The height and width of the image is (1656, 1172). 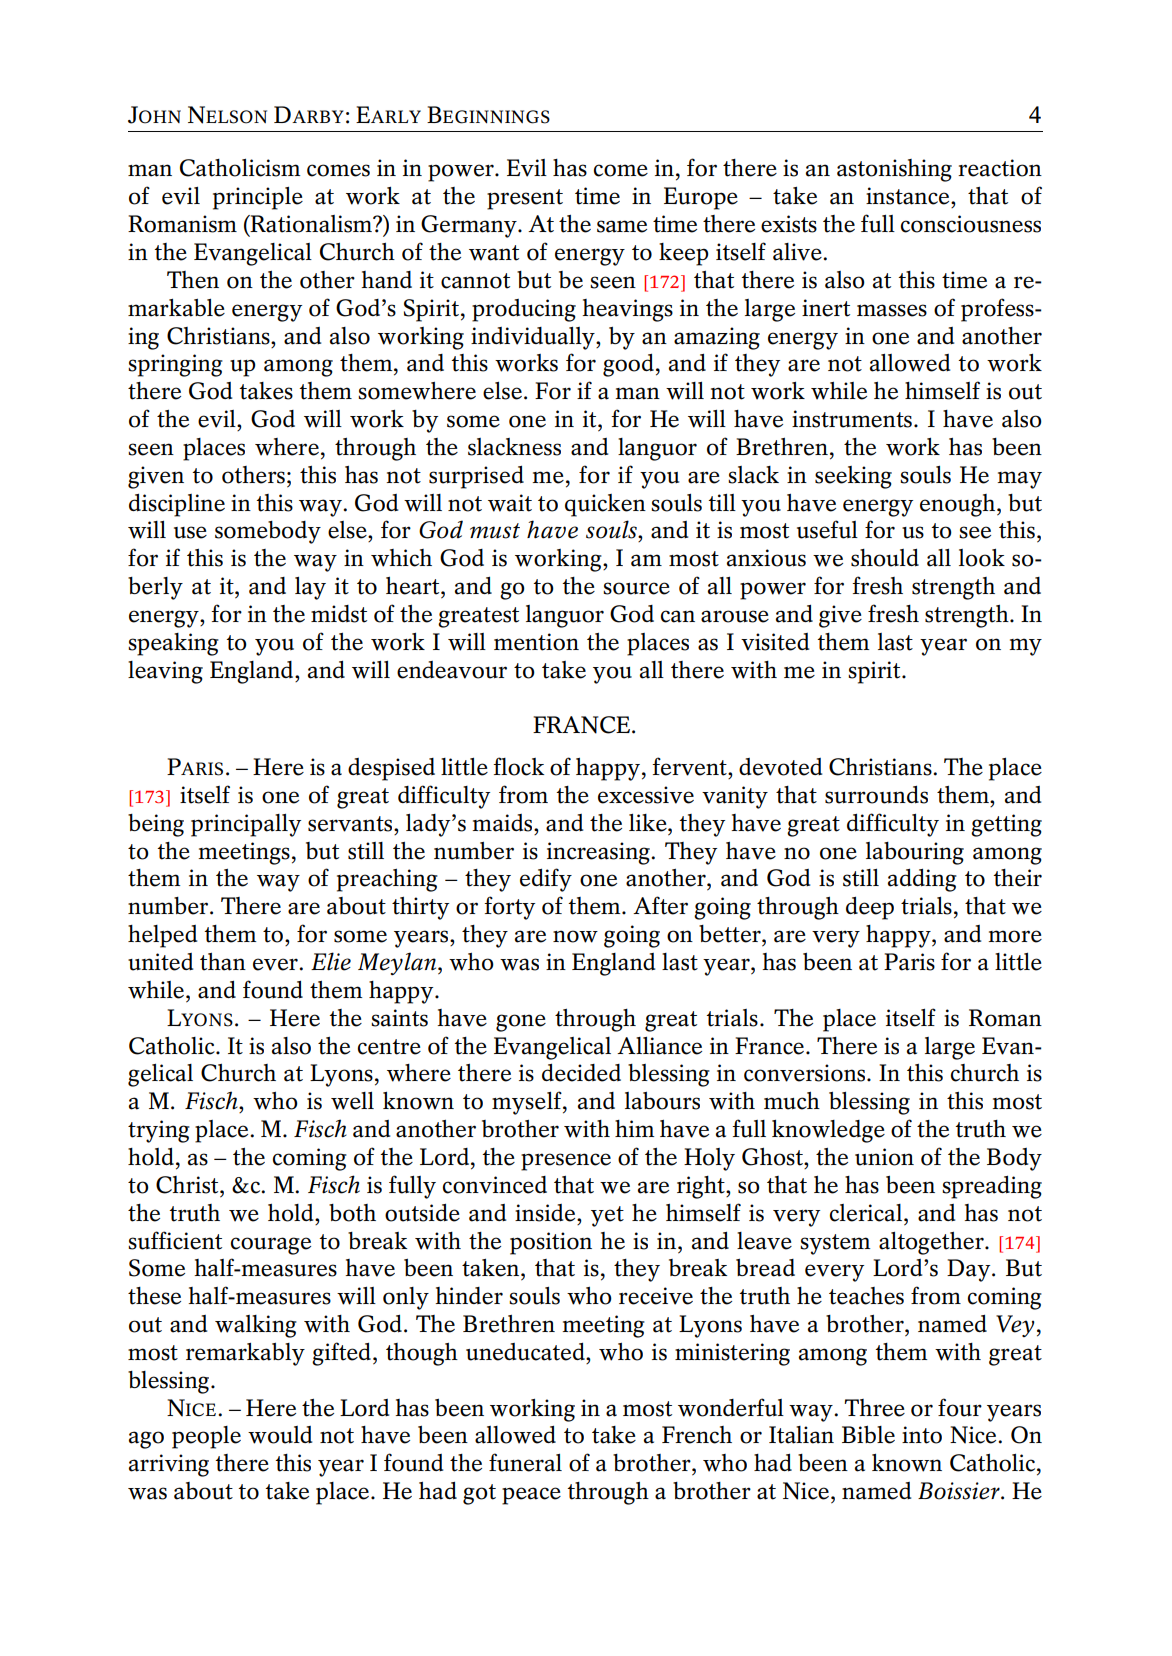 What do you see at coordinates (915, 853) in the image?
I see `labouring` at bounding box center [915, 853].
